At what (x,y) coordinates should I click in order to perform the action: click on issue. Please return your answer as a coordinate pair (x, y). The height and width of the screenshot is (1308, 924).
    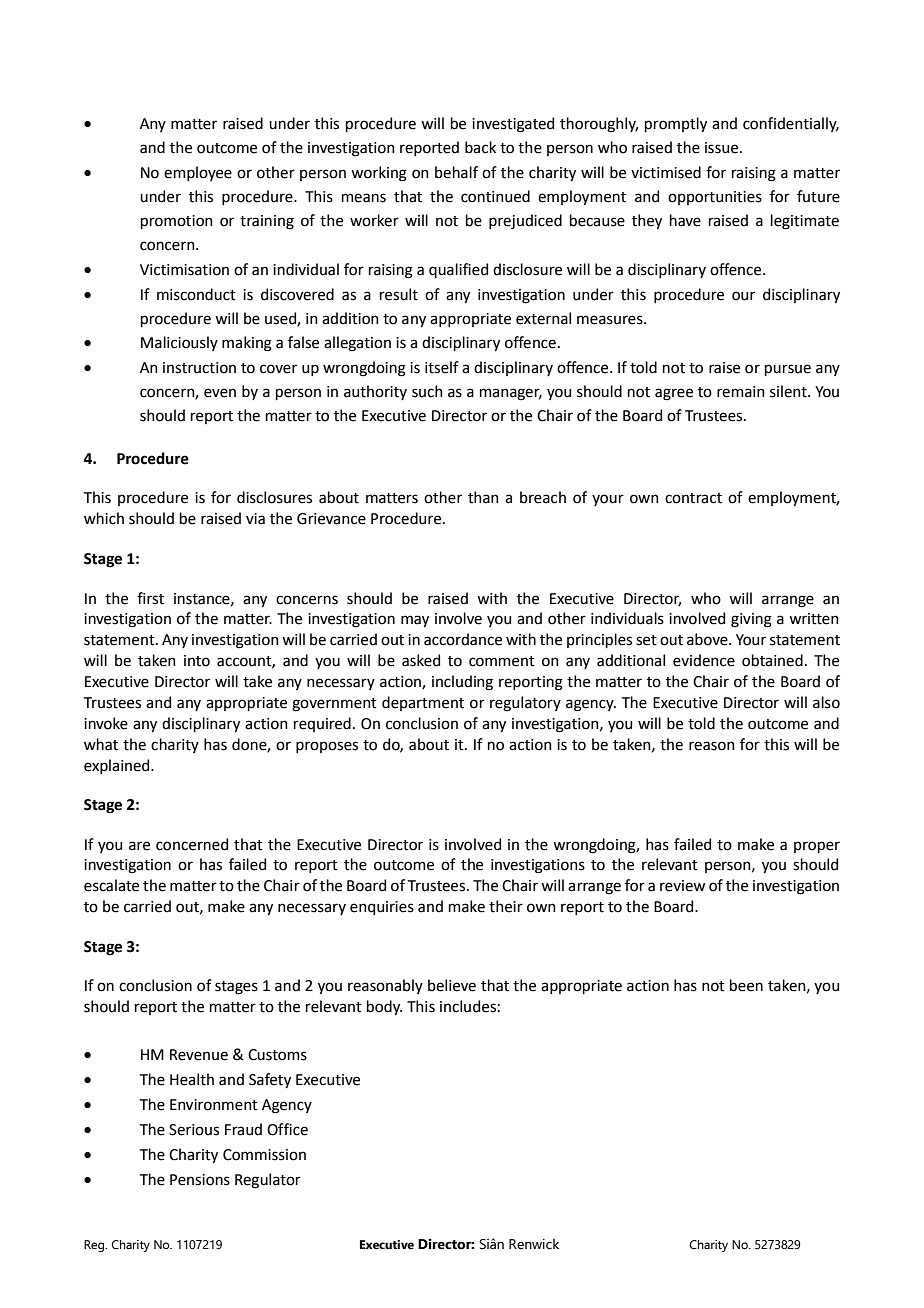
    Looking at the image, I should click on (723, 148).
